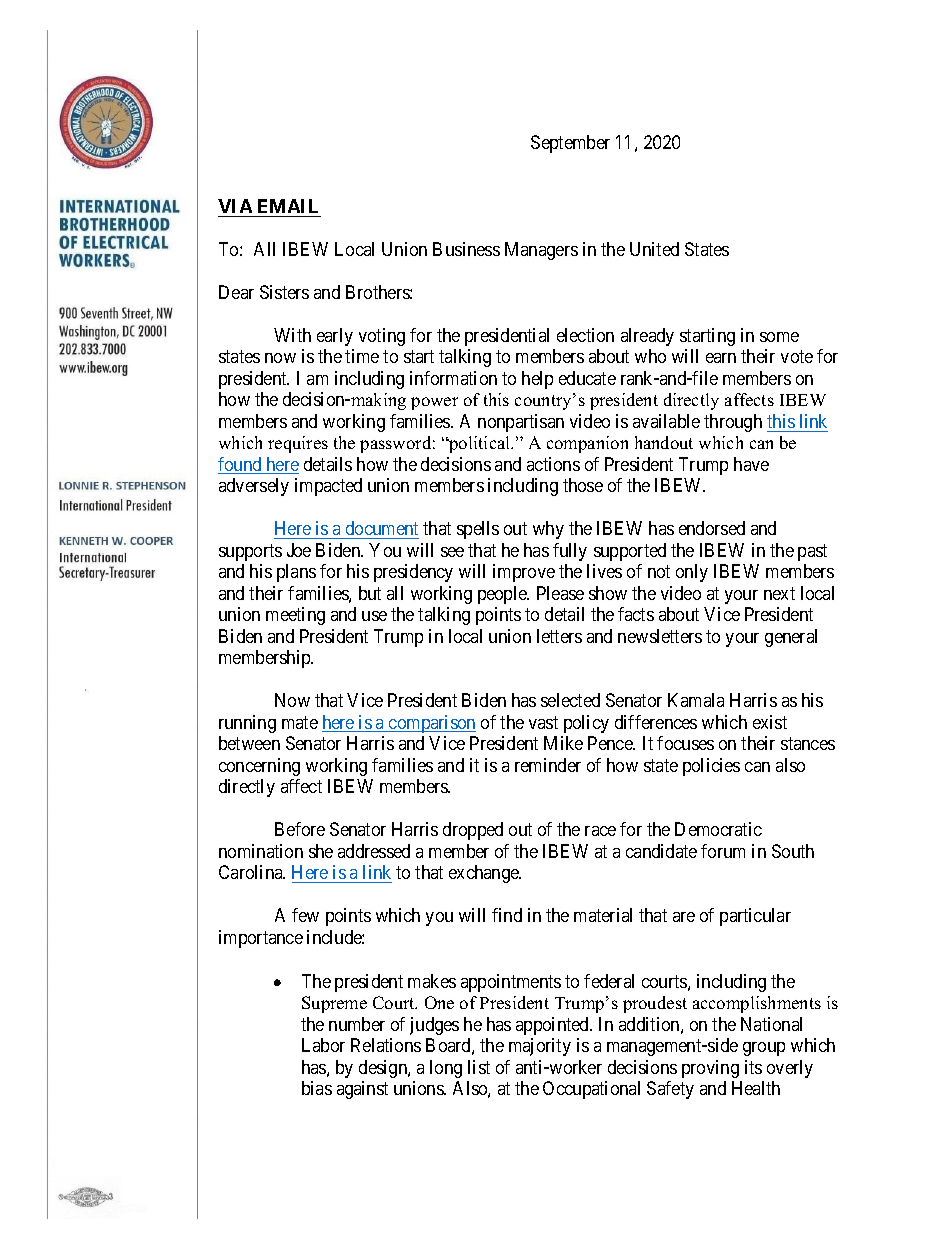 This image has height=1233, width=952. I want to click on United, so click(654, 249).
